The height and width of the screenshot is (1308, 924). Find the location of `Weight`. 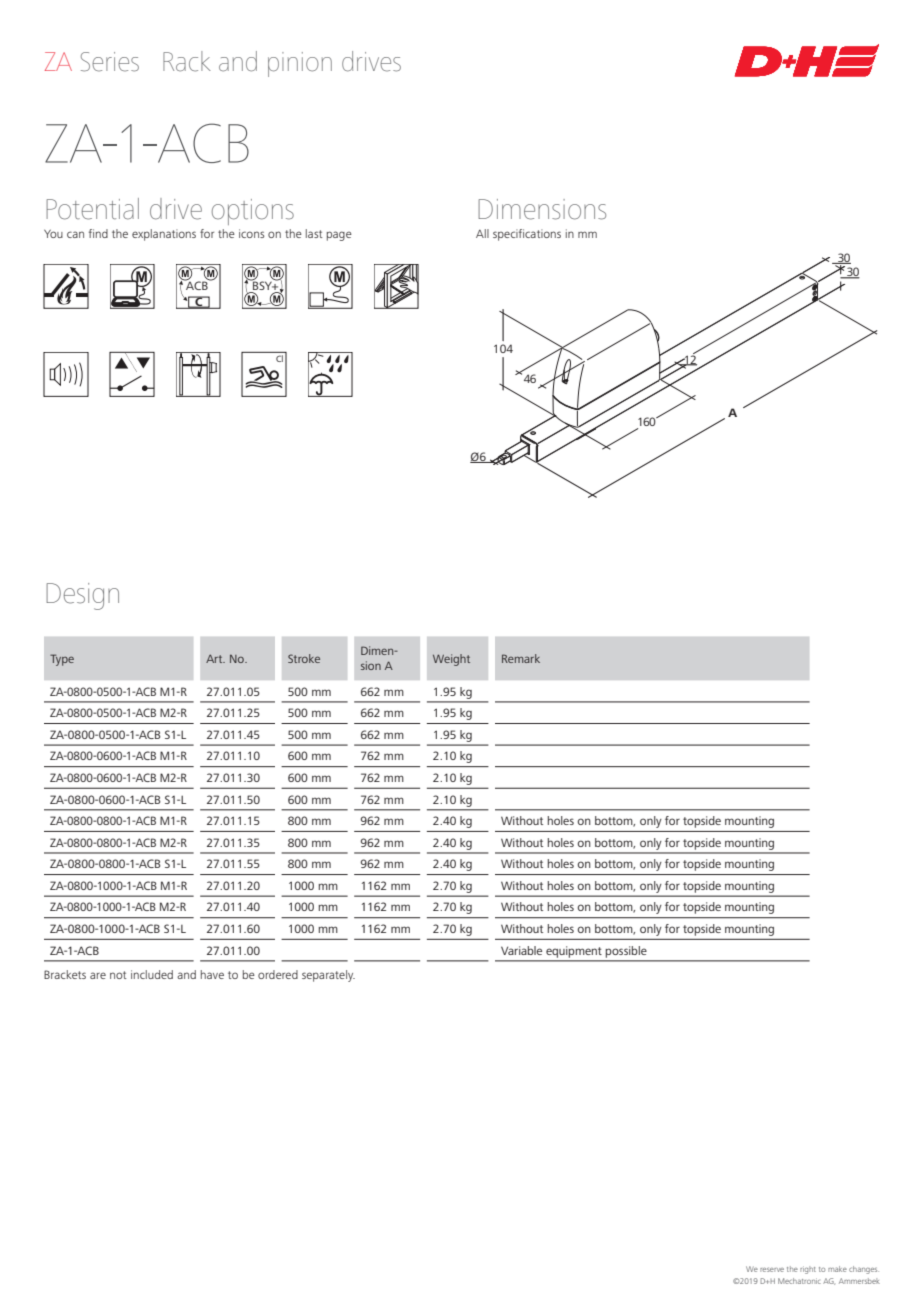

Weight is located at coordinates (451, 660).
